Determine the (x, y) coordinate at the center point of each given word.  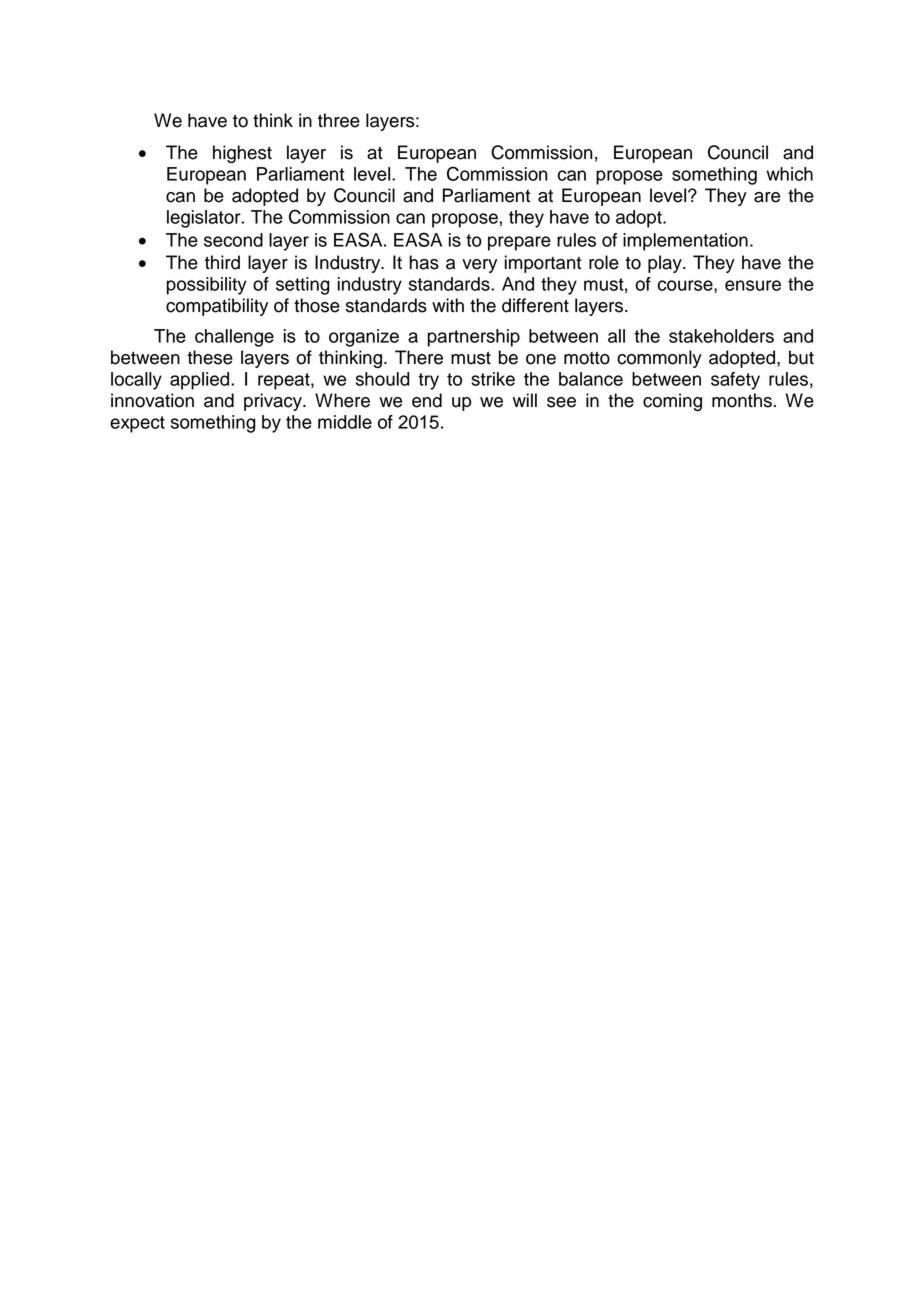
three (339, 120)
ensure (753, 285)
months (742, 400)
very (479, 266)
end (427, 400)
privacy (274, 402)
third (222, 262)
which (789, 174)
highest (242, 154)
